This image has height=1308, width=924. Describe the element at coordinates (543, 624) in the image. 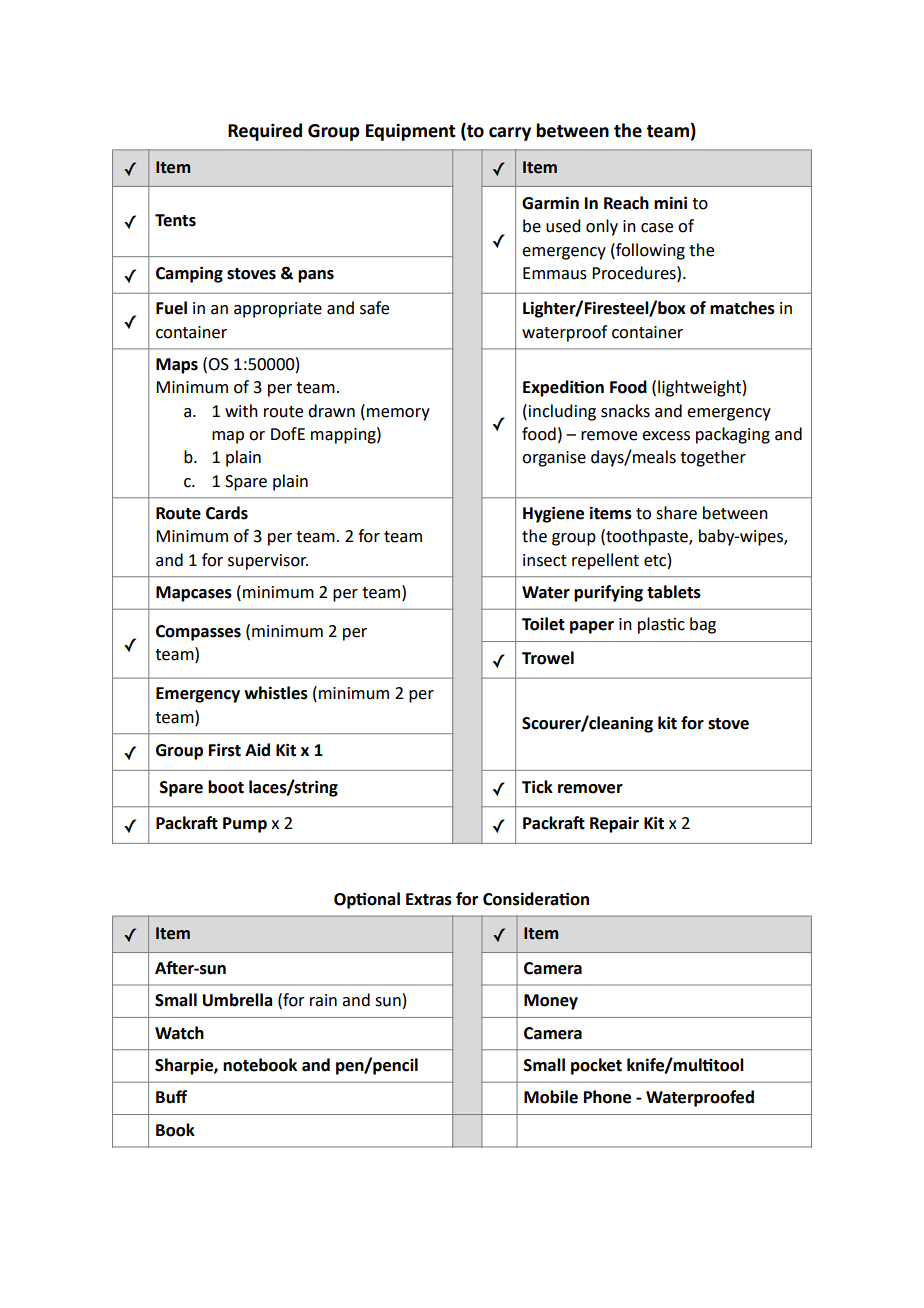

I see `Toilet` at that location.
